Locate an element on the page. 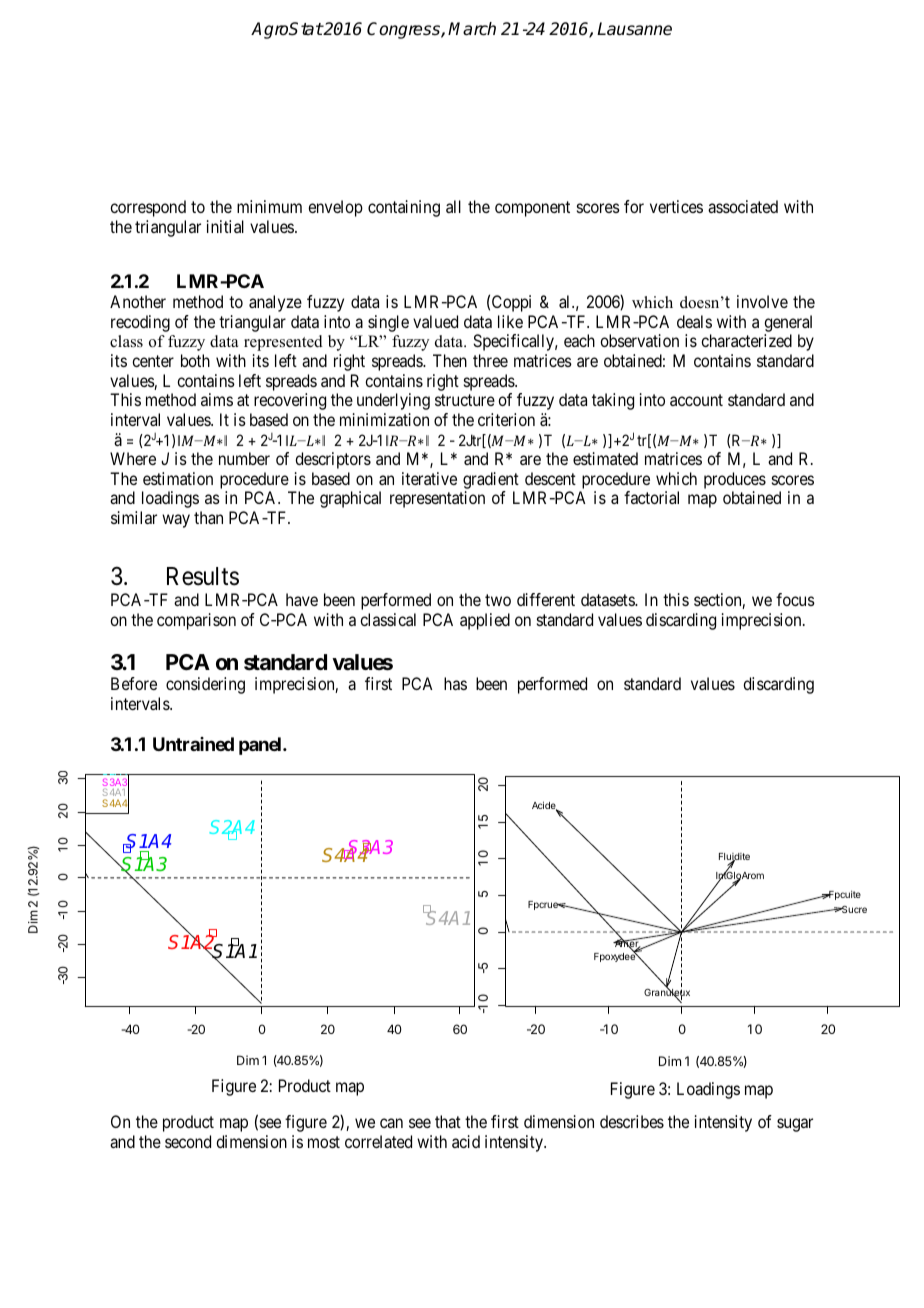  account is located at coordinates (696, 400).
